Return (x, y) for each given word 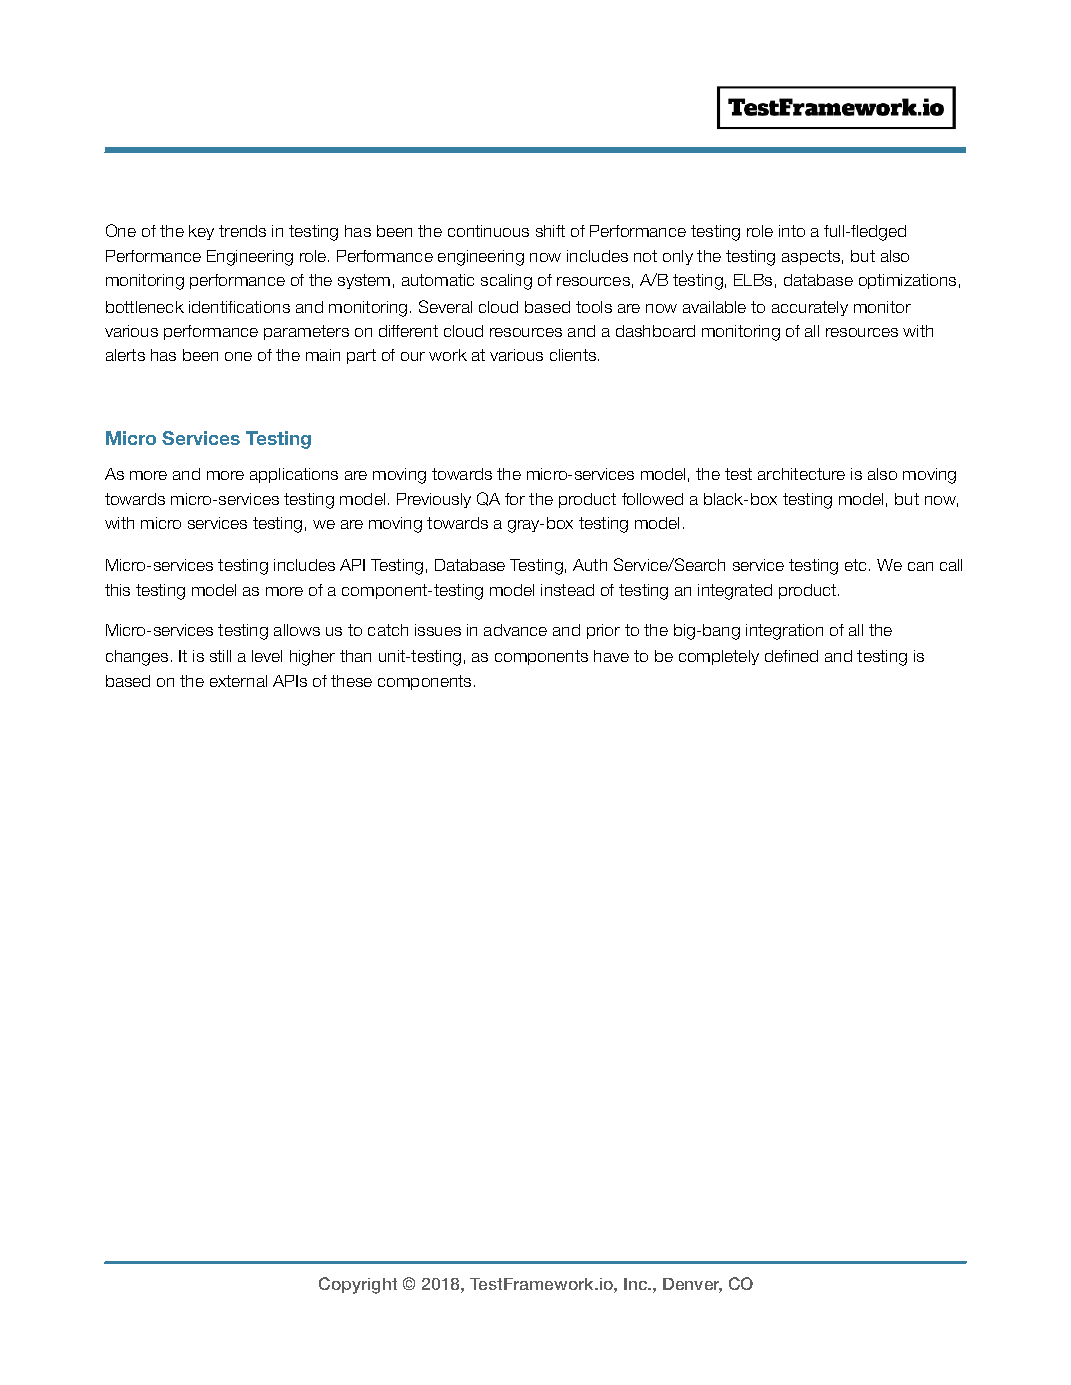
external (238, 681)
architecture (801, 474)
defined (791, 656)
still (220, 656)
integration (784, 632)
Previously (434, 500)
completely (719, 657)
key (201, 232)
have (611, 656)
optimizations (907, 281)
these (351, 681)
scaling (506, 282)
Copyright (358, 1285)
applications (294, 475)
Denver (692, 1285)
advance (515, 630)
